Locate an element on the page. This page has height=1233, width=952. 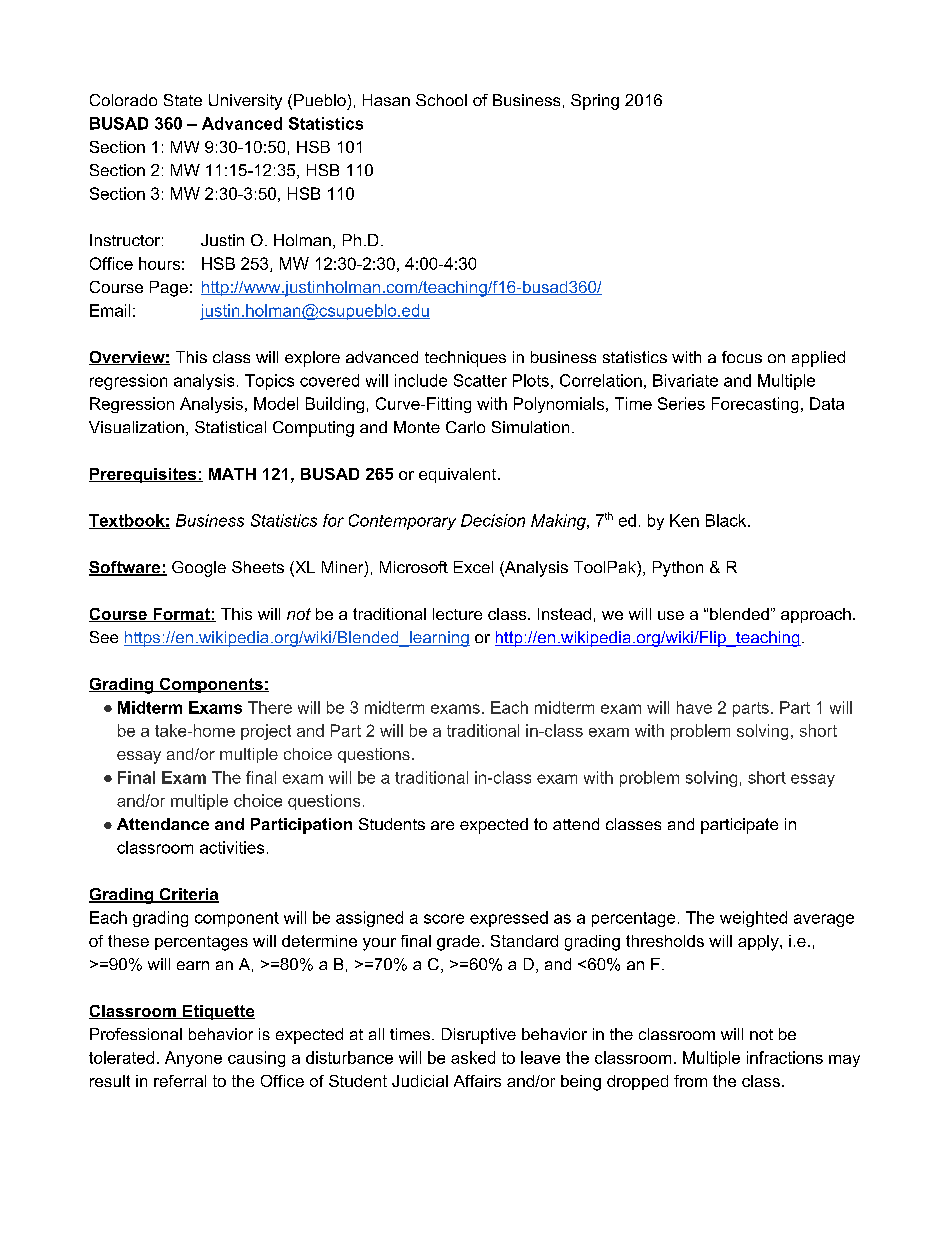
project is located at coordinates (266, 732).
